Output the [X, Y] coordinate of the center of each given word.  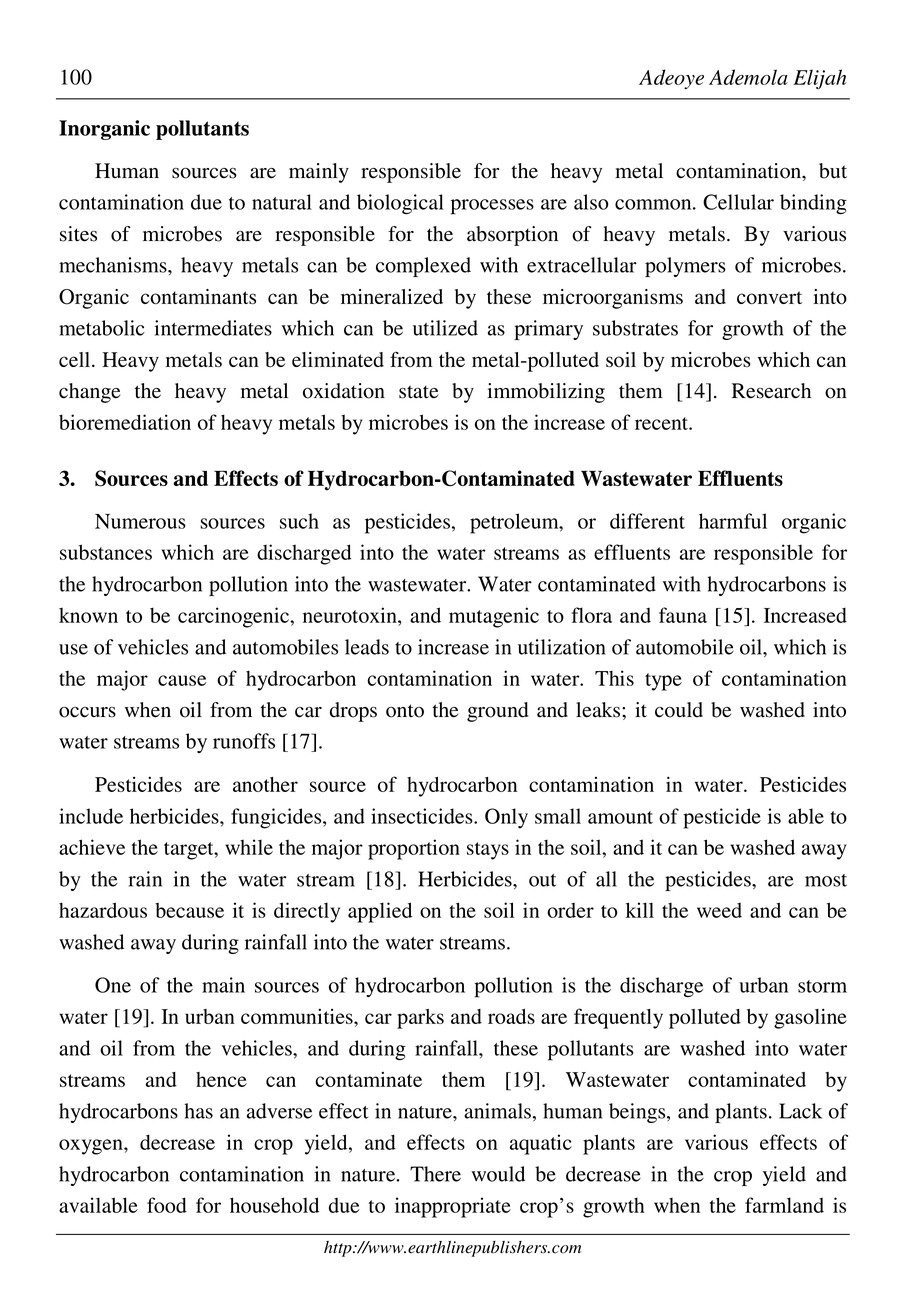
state [418, 392]
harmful [733, 521]
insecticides [423, 816]
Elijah [820, 79]
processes [492, 207]
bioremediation [125, 422]
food [167, 1205]
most [826, 880]
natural [282, 202]
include [91, 816]
